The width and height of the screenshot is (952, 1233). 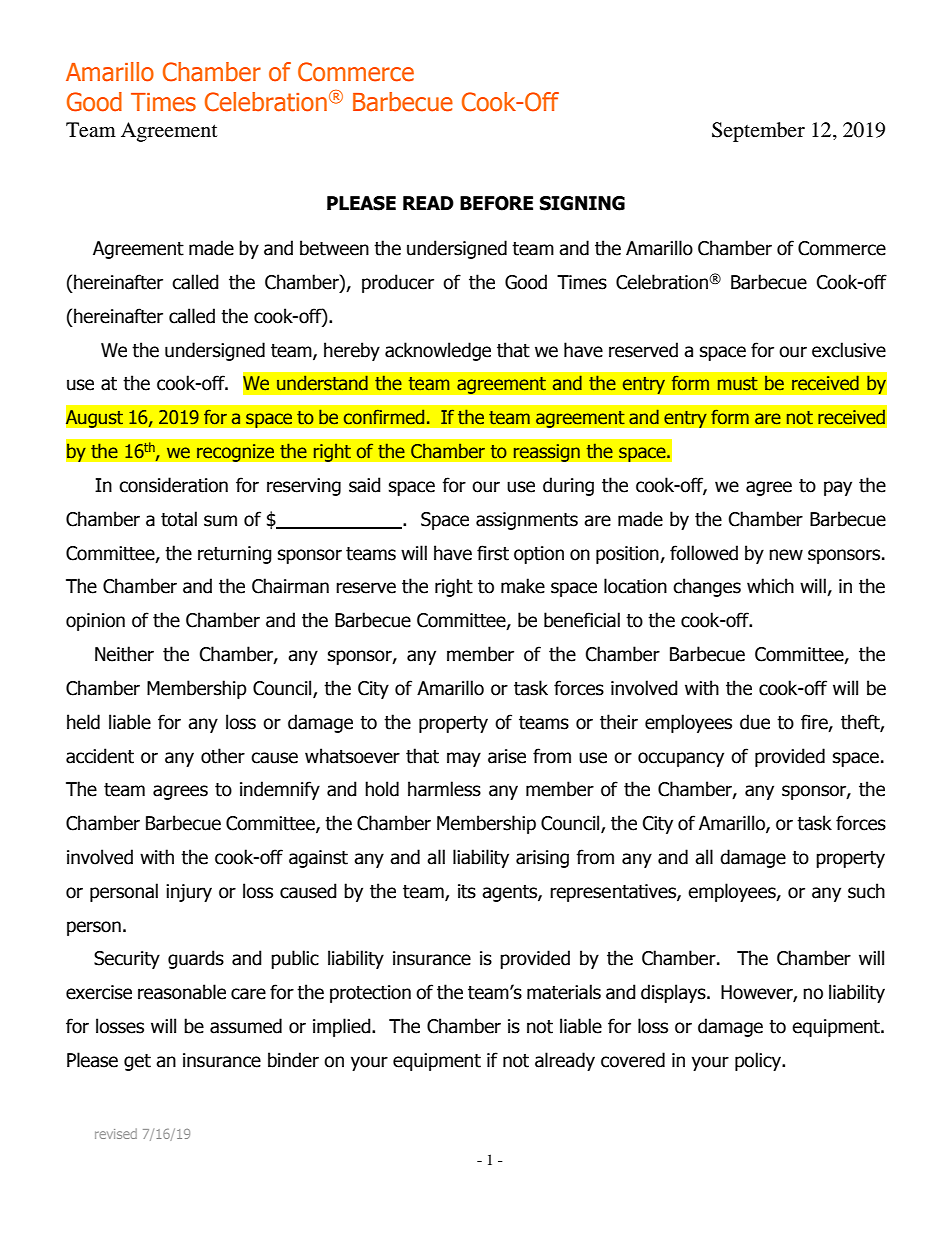 I want to click on may, so click(x=464, y=759).
